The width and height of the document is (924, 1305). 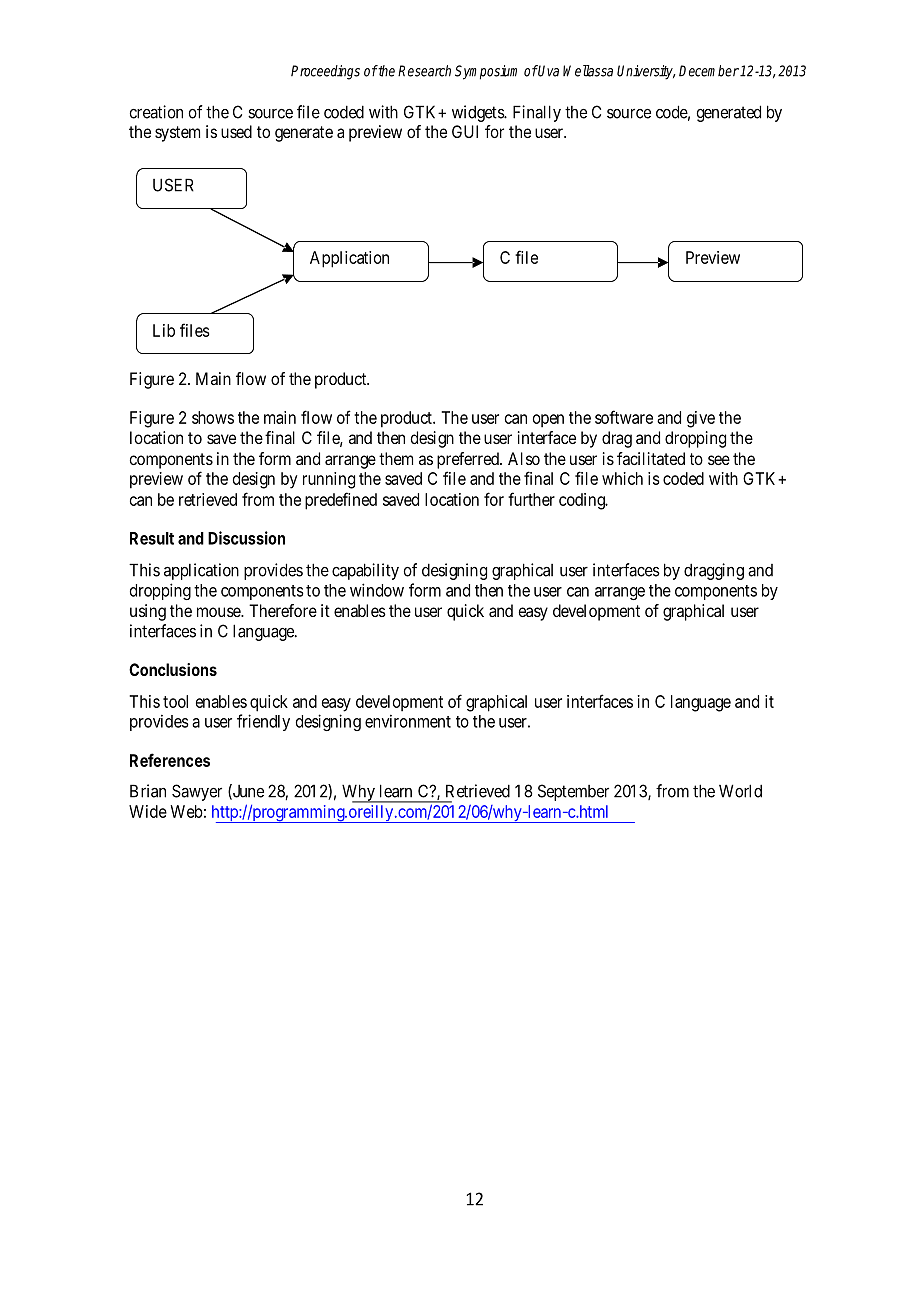 I want to click on used, so click(x=236, y=131).
